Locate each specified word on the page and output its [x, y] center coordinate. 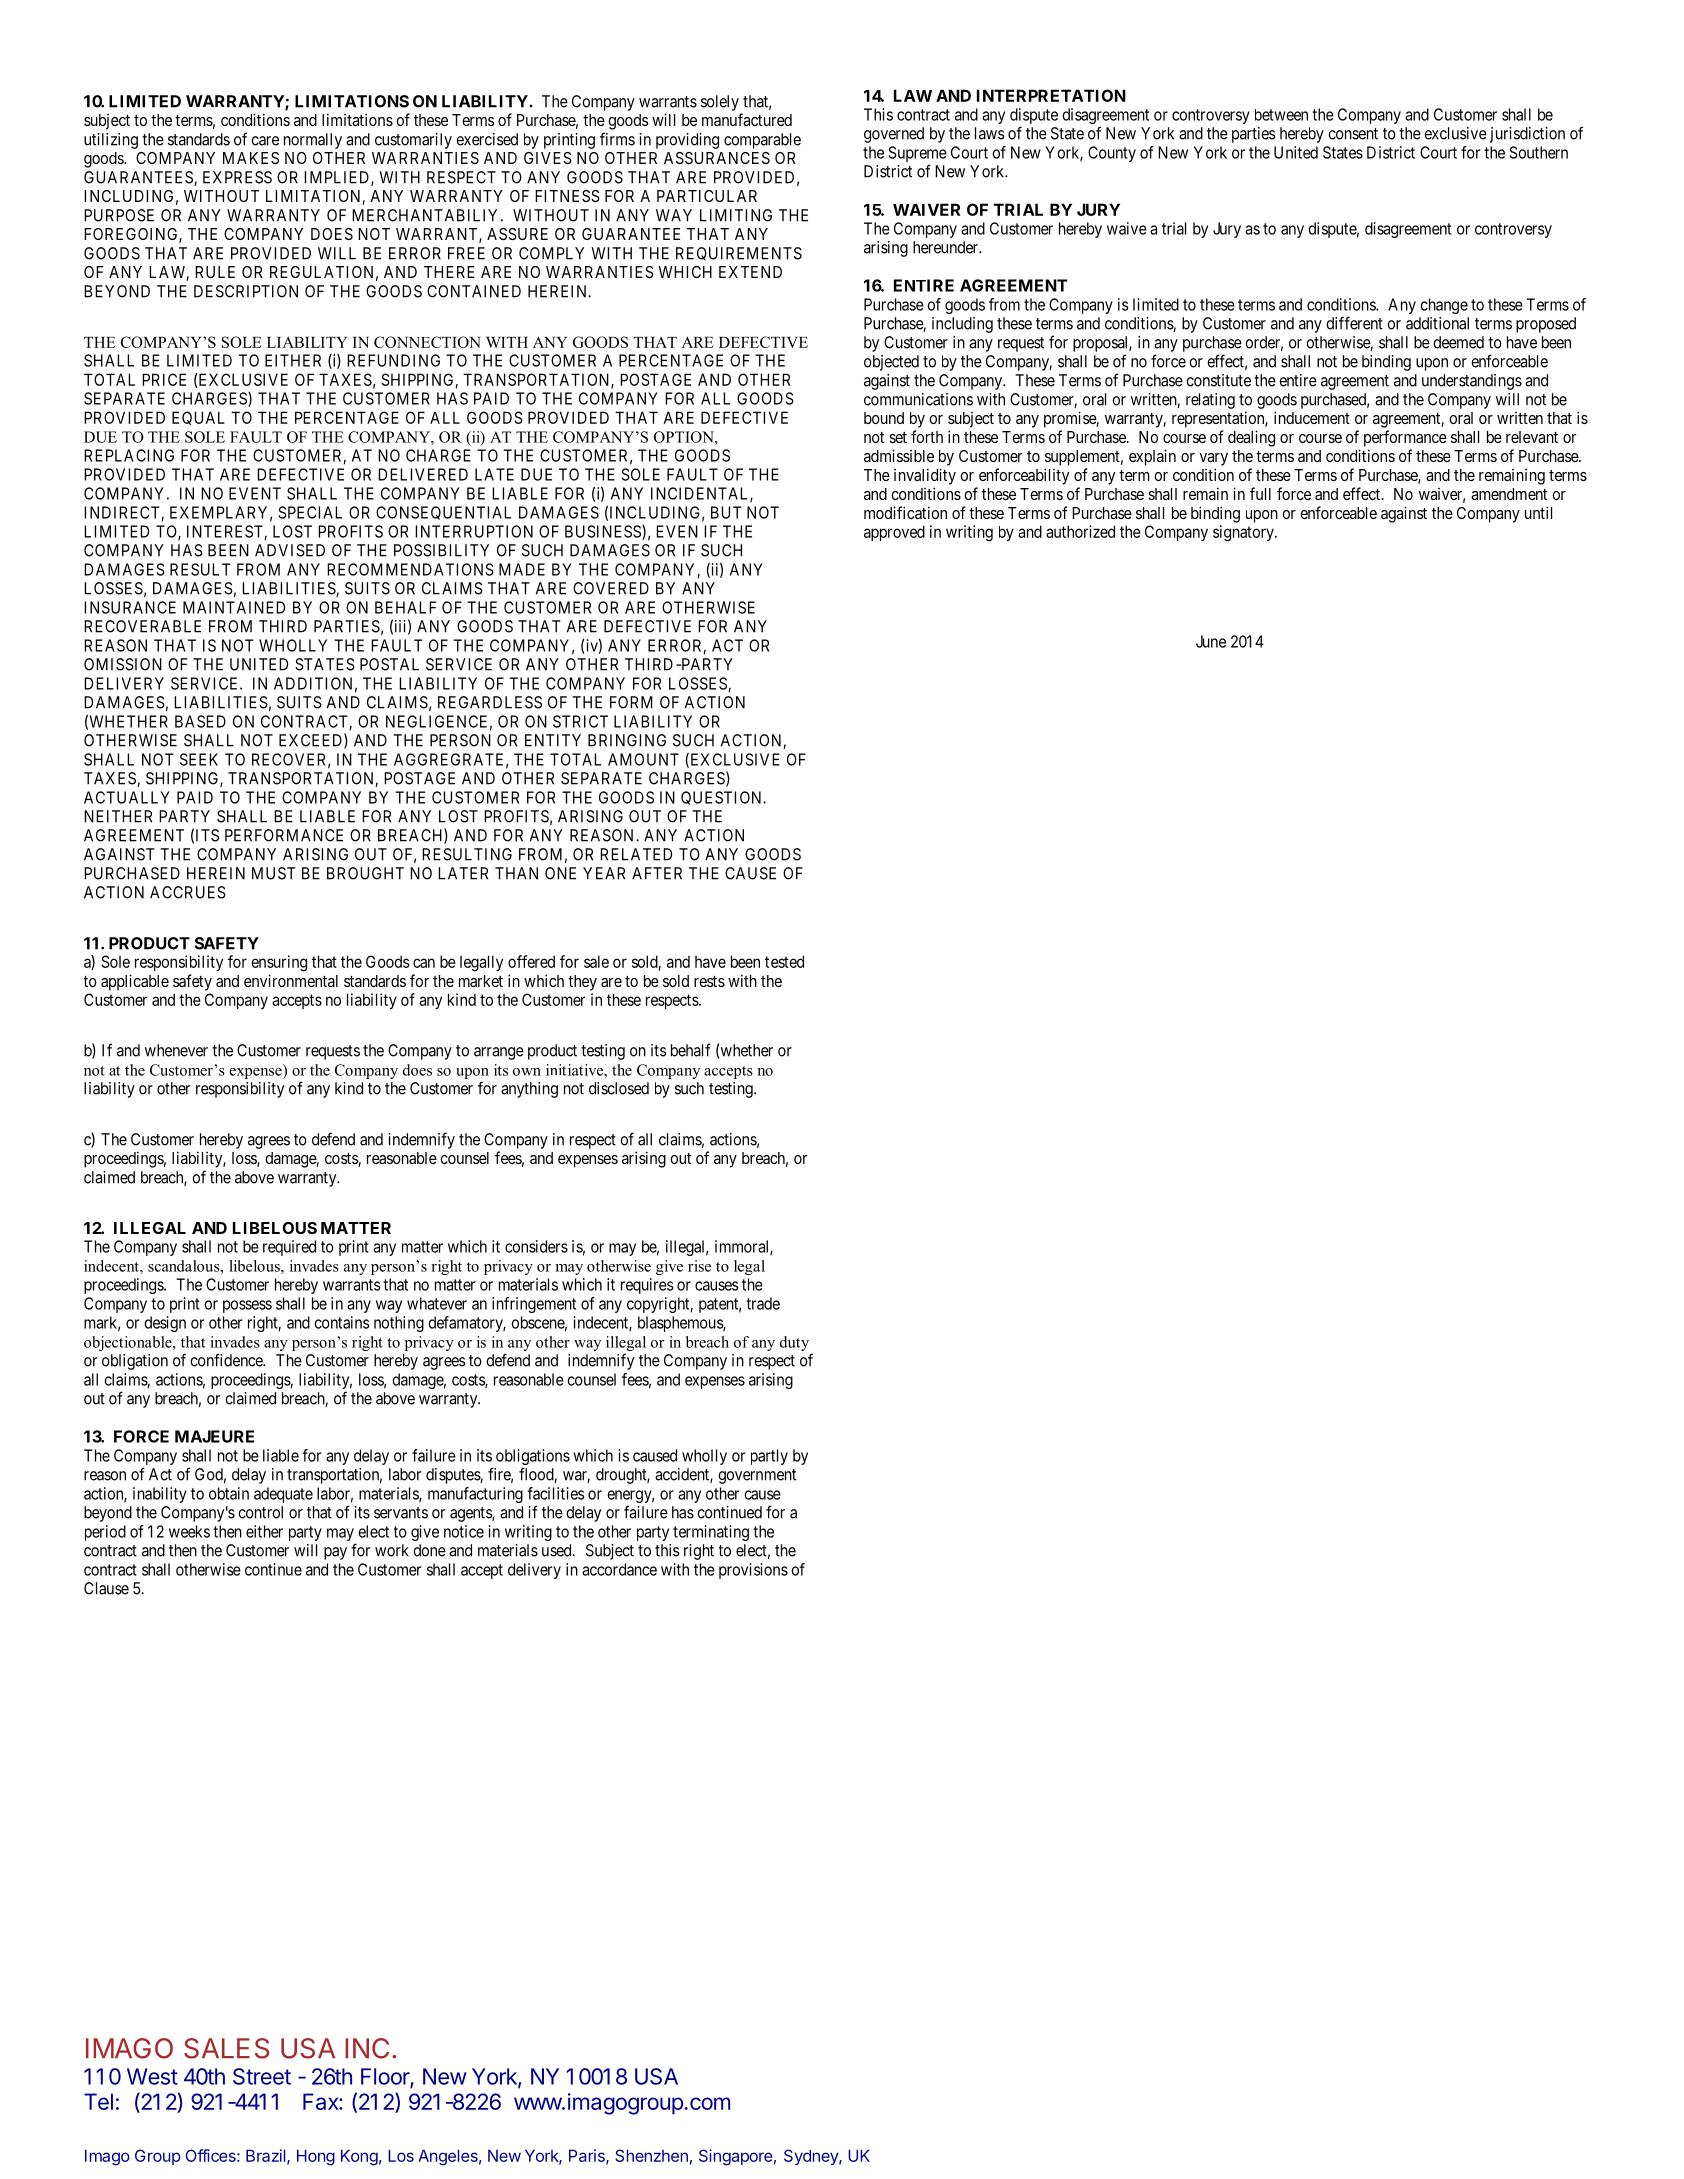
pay [335, 1553]
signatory [1244, 533]
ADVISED [290, 550]
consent [1353, 134]
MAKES [251, 158]
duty [796, 1345]
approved [894, 533]
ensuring [279, 963]
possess [247, 1306]
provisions [753, 1571]
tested [784, 961]
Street [262, 2076]
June [1211, 641]
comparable [762, 141]
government [757, 1476]
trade [763, 1303]
